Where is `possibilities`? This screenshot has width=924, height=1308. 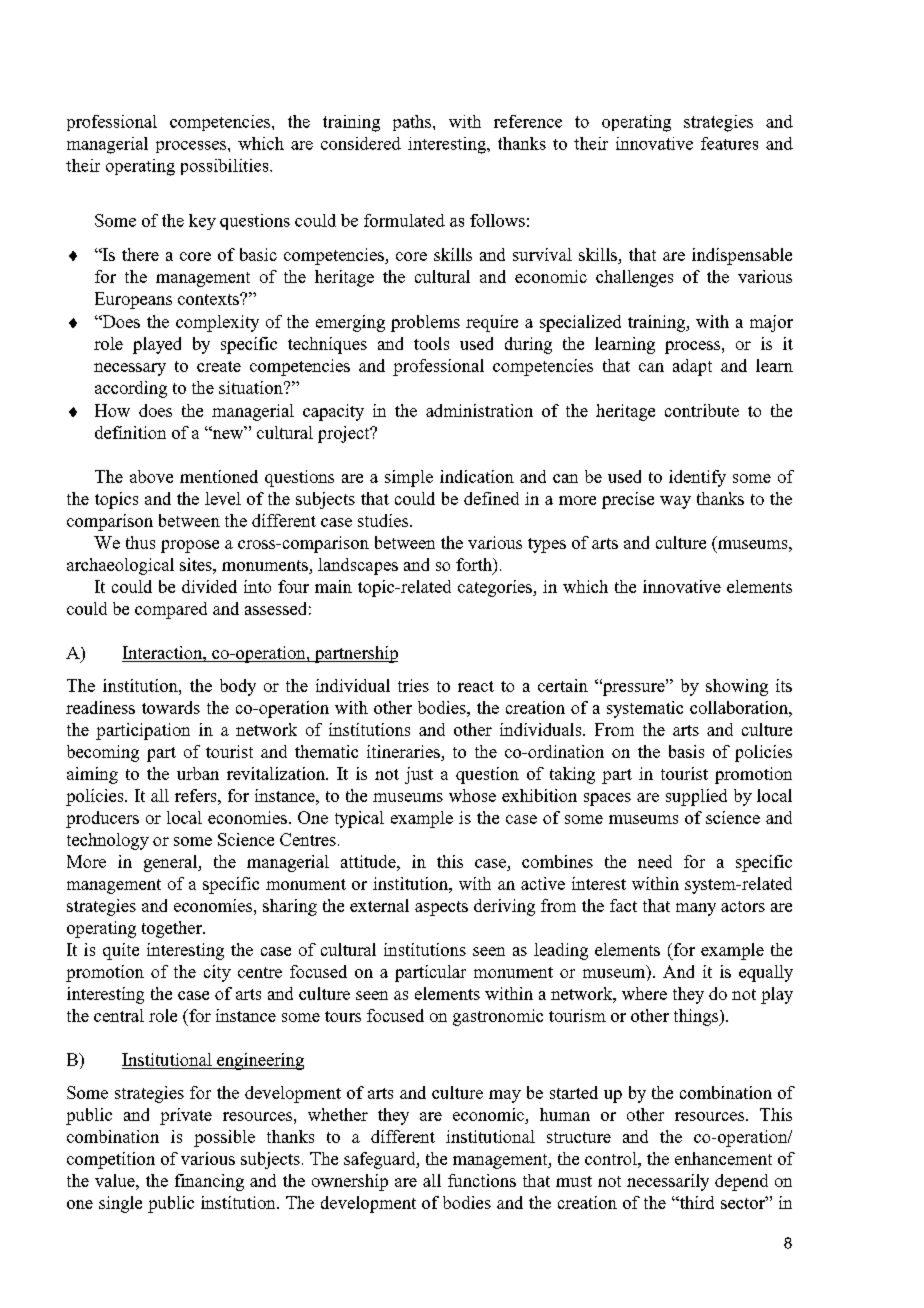 possibilities is located at coordinates (226, 167).
